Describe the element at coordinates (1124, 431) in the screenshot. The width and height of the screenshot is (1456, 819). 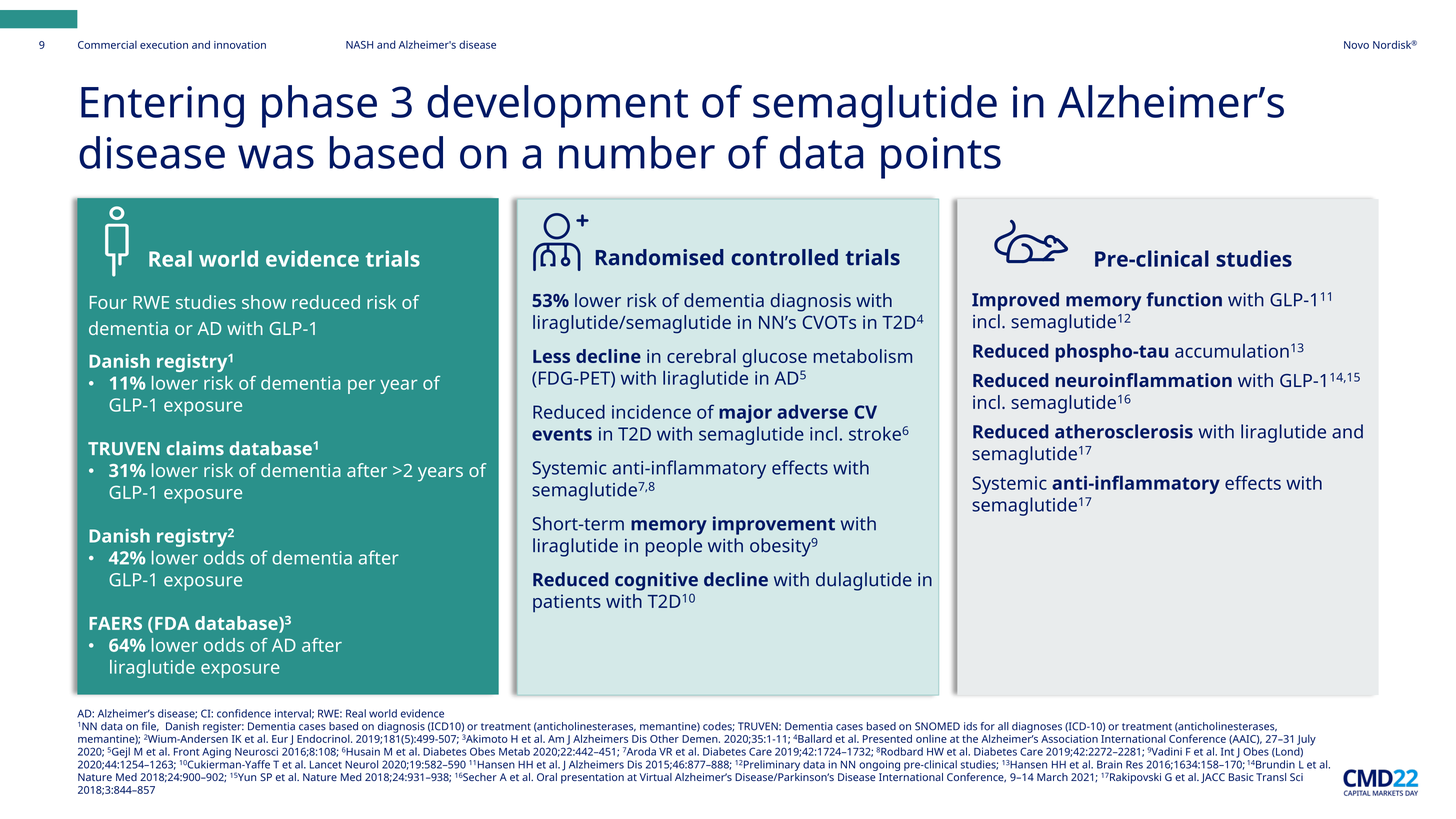
I see `atherosclerosis` at that location.
